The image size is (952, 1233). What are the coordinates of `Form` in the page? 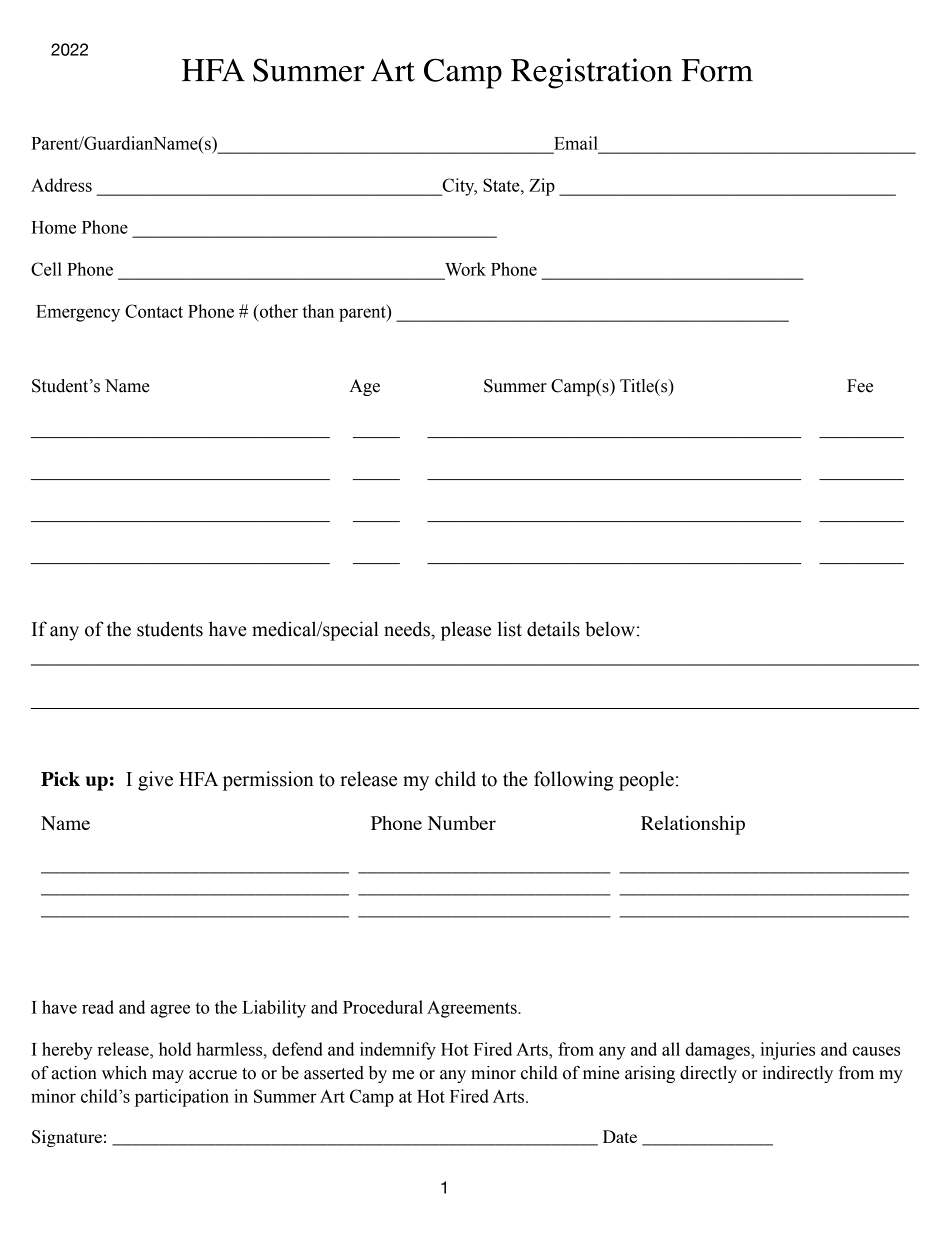 It's located at (717, 70).
